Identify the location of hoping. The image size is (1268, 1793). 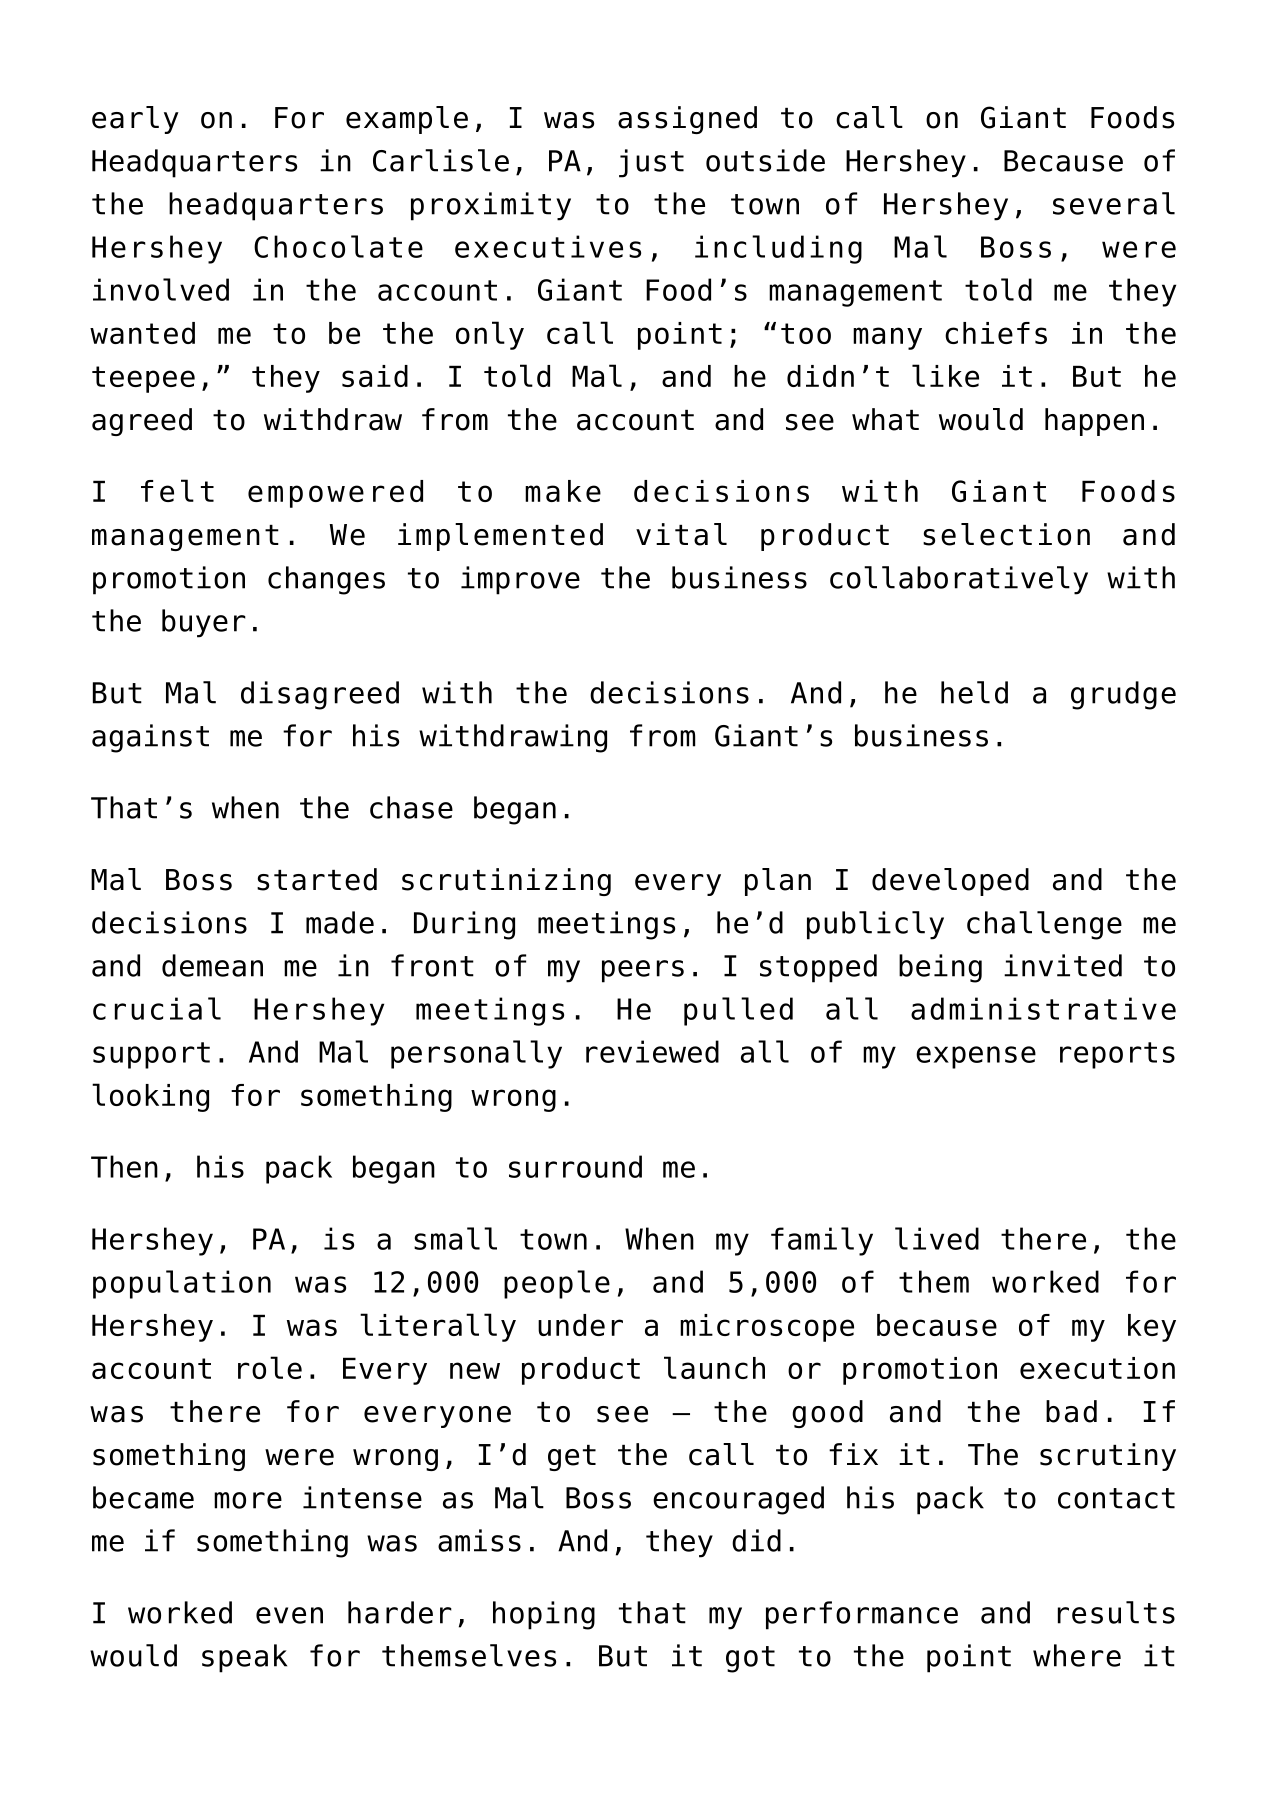
(544, 1615).
